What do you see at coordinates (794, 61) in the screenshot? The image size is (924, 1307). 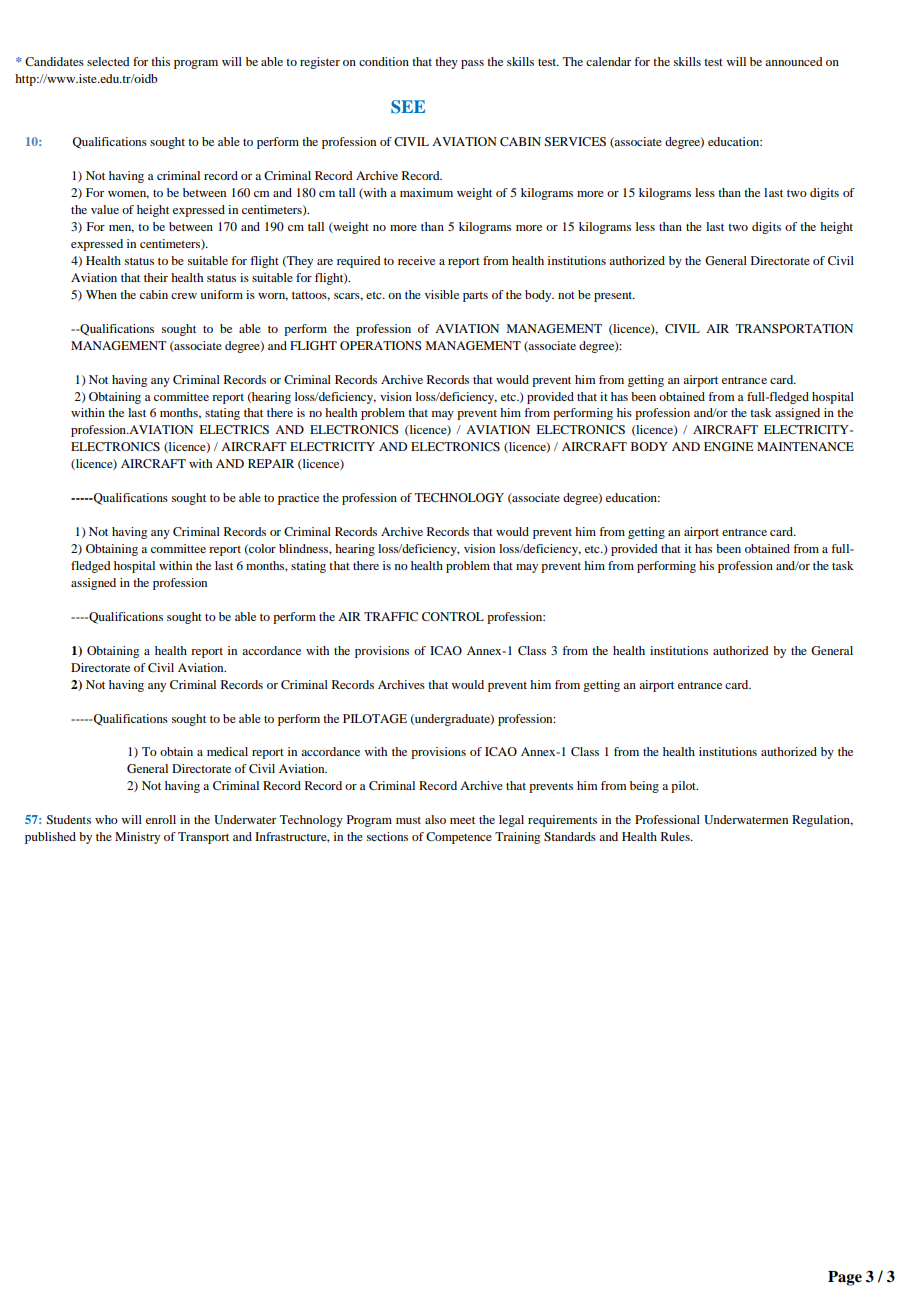 I see `announced` at bounding box center [794, 61].
